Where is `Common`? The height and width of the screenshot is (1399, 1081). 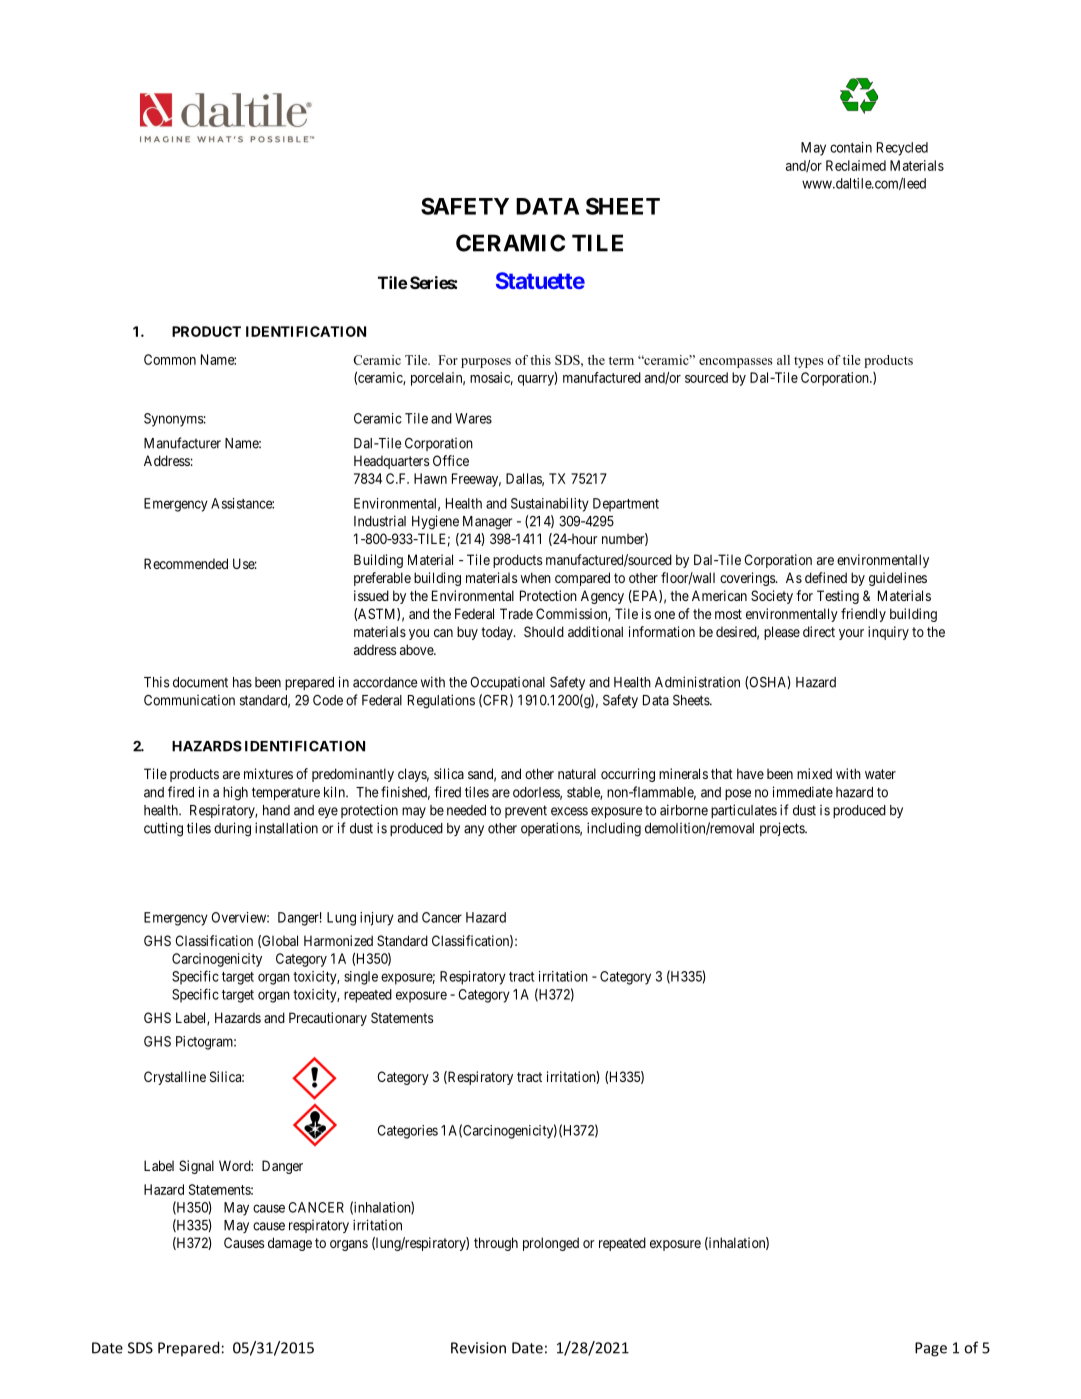 Common is located at coordinates (170, 359).
